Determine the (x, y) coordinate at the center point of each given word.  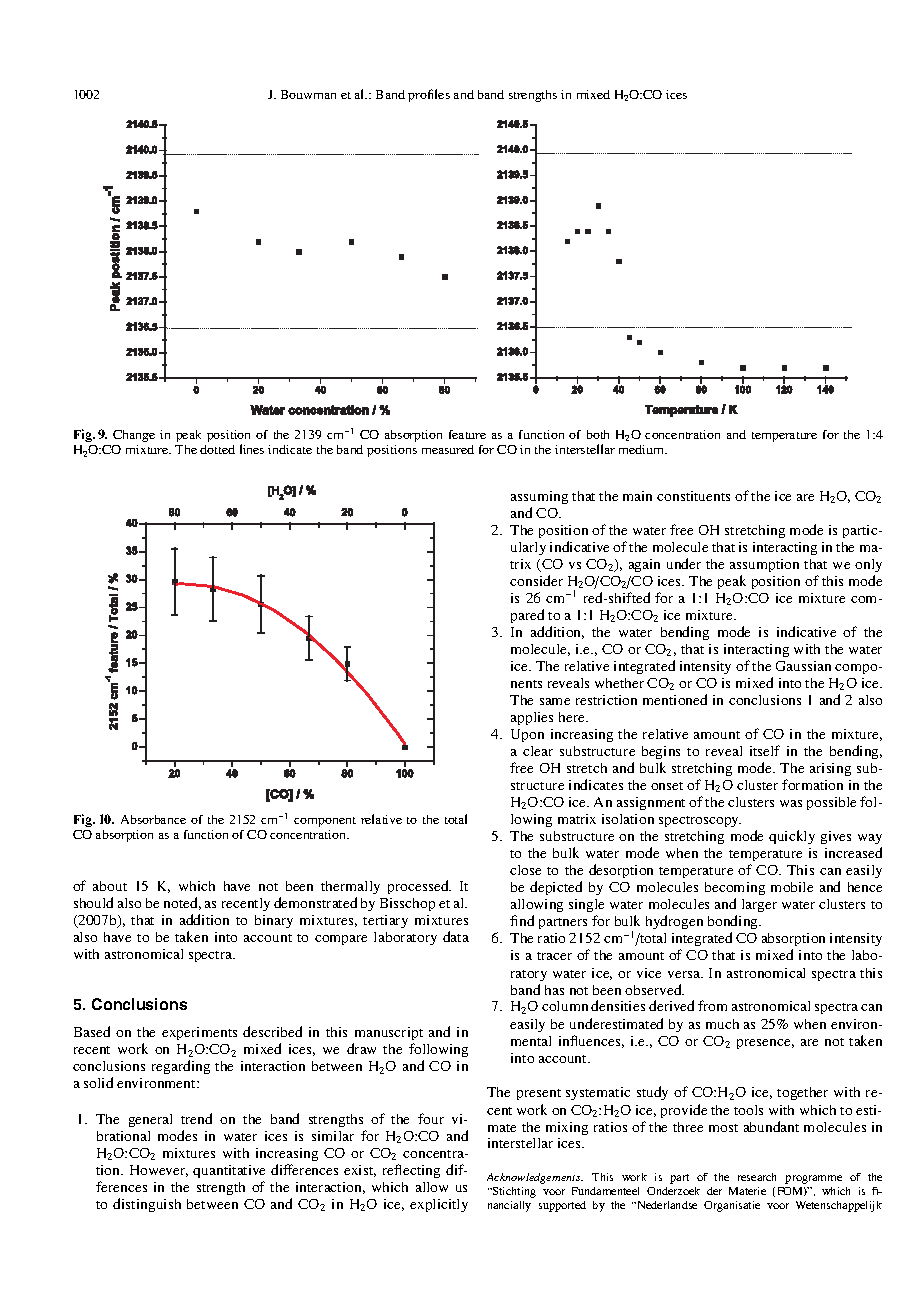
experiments (199, 1033)
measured (448, 449)
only (868, 565)
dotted (217, 449)
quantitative (229, 1171)
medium (642, 449)
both (598, 434)
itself (765, 750)
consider (536, 580)
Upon (527, 735)
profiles (429, 95)
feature (467, 434)
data (456, 936)
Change (134, 436)
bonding (734, 924)
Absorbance (153, 819)
